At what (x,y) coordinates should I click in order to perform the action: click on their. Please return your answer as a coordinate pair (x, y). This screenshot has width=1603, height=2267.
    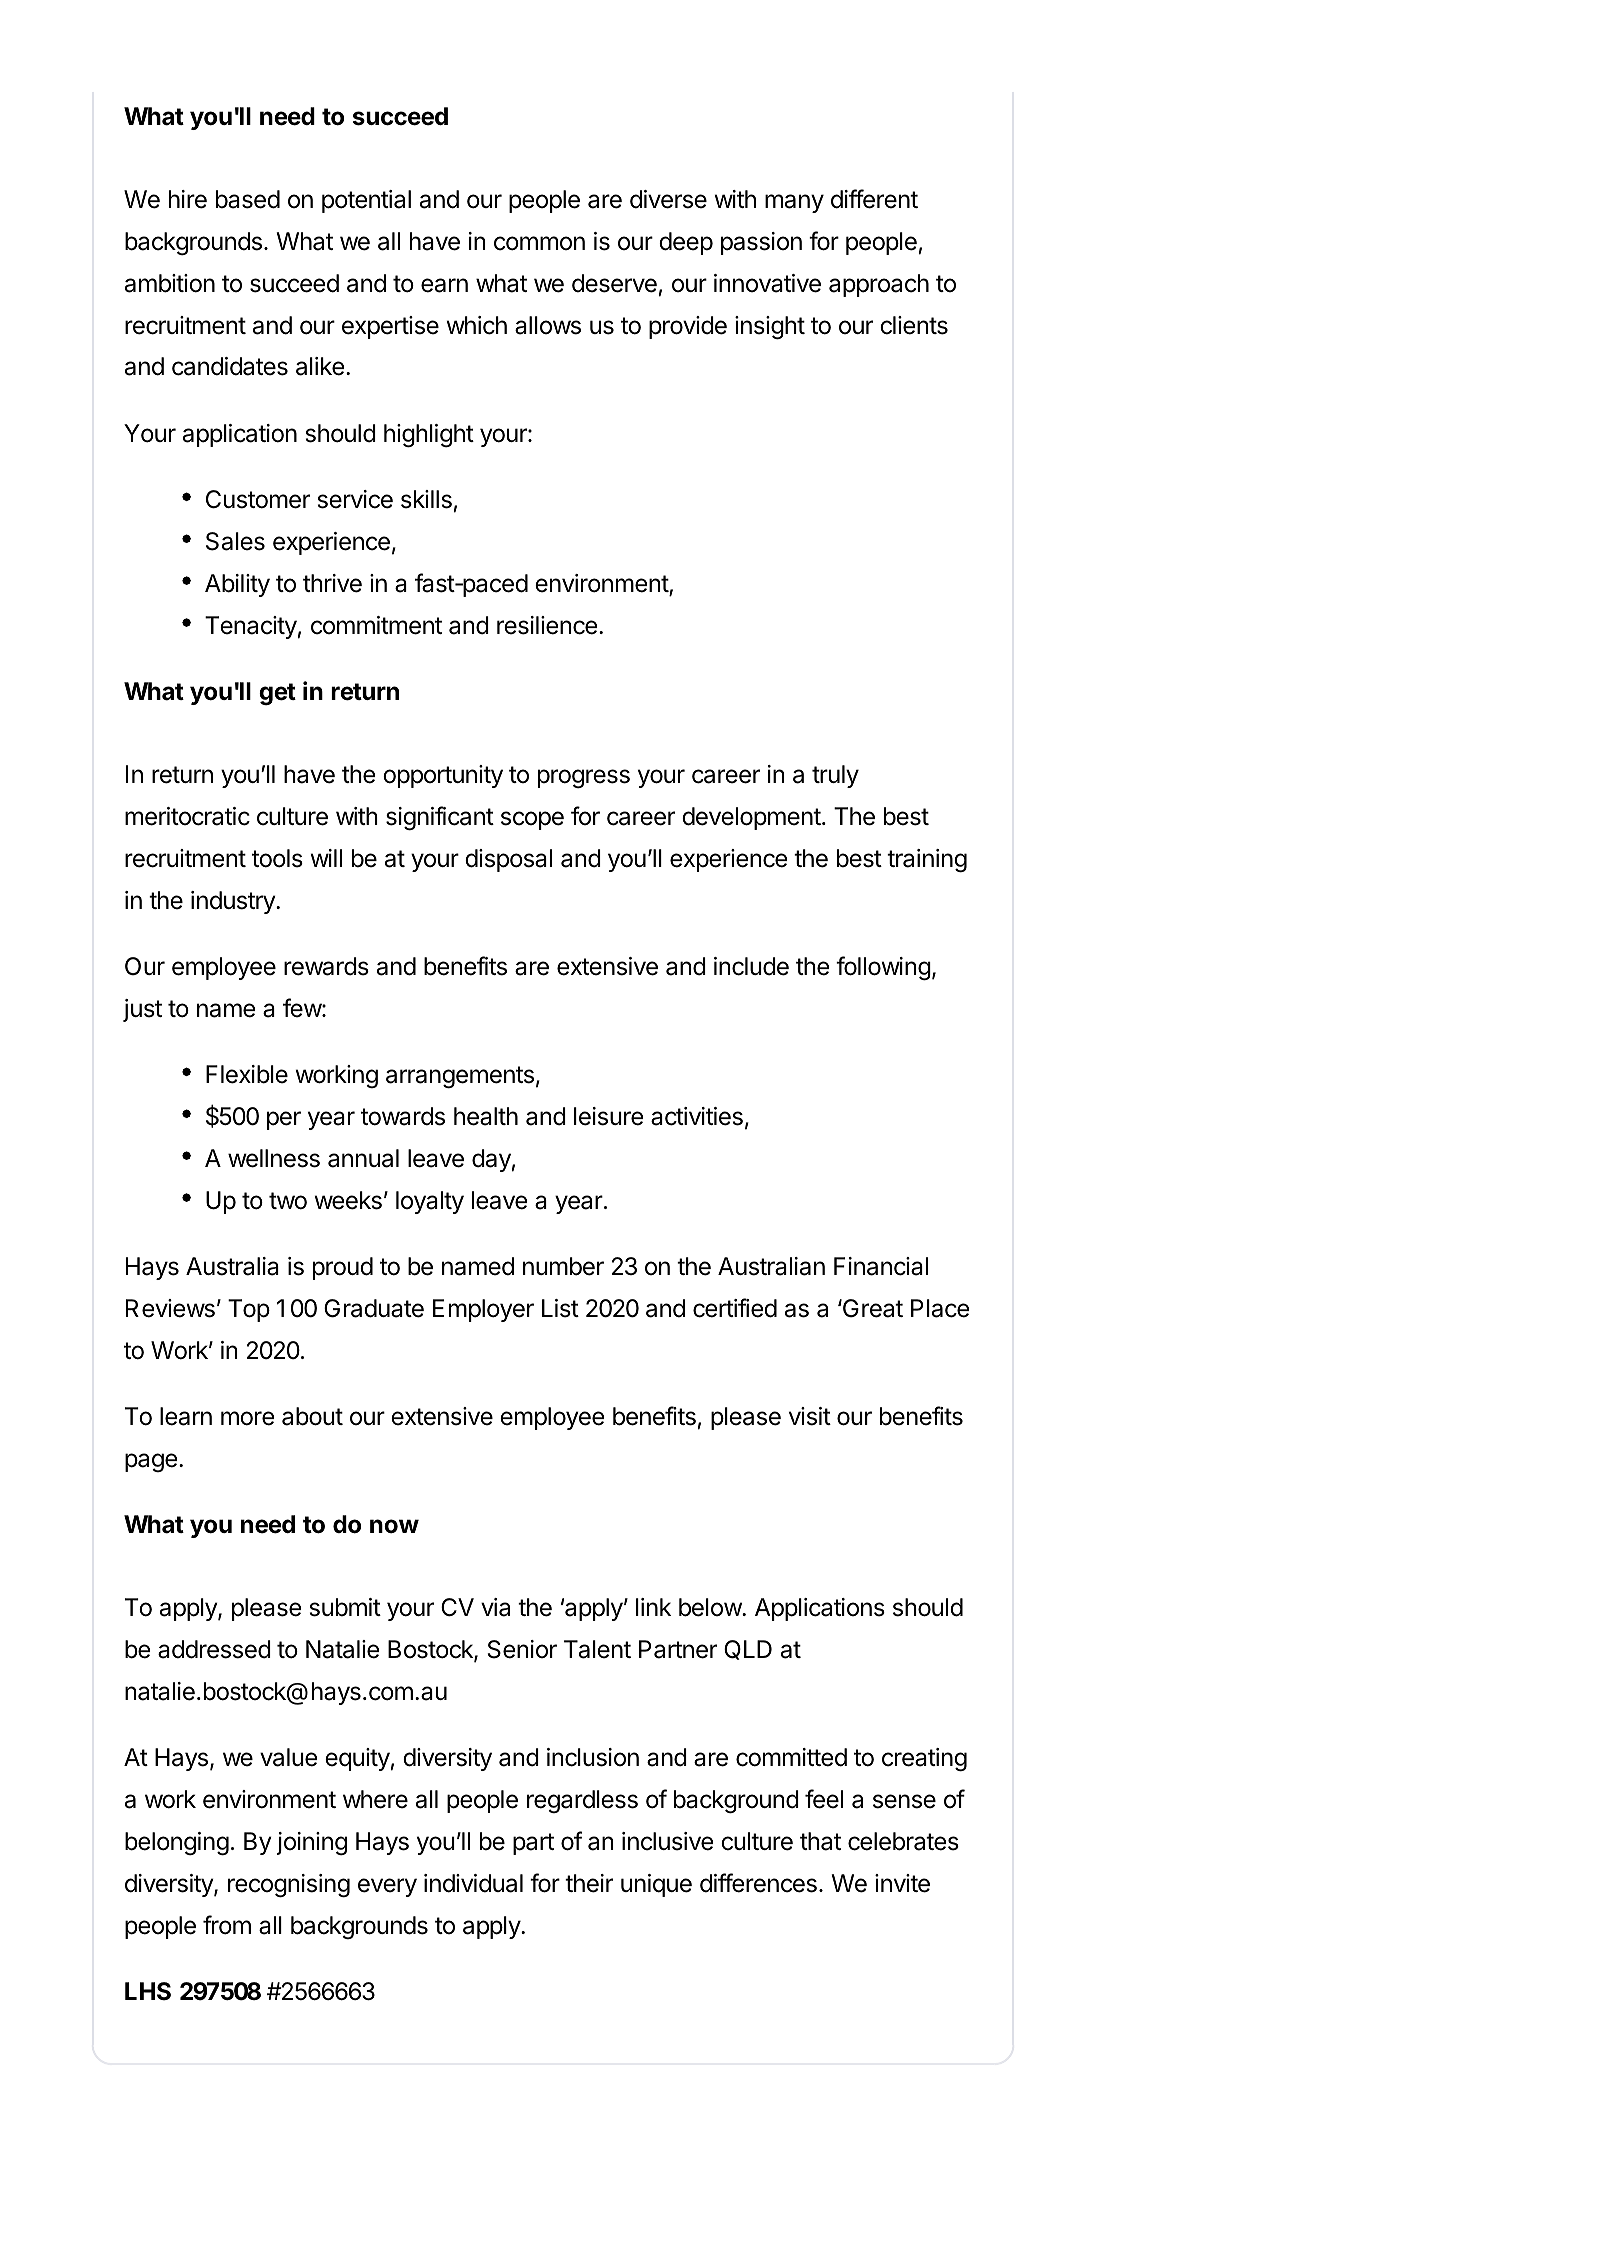
    Looking at the image, I should click on (589, 1883).
